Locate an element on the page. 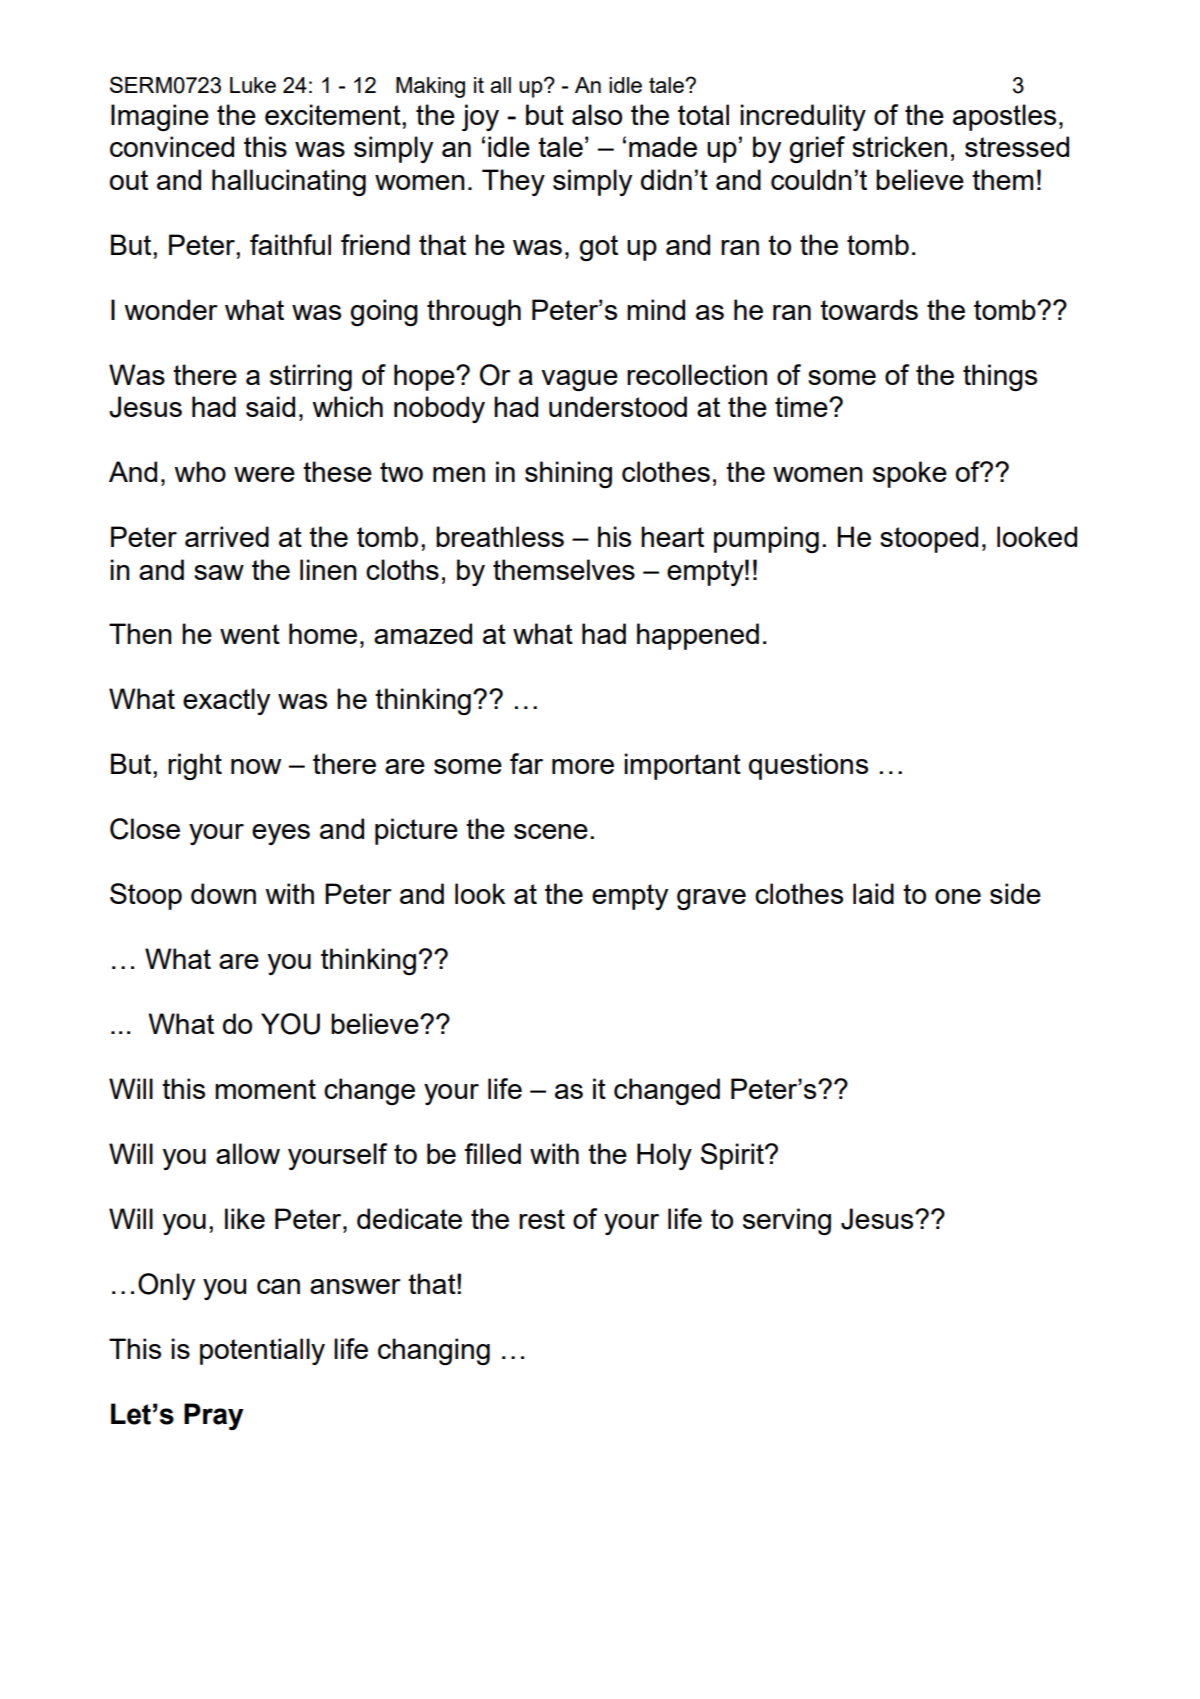 This image has height=1699, width=1200. changing is located at coordinates (434, 1351).
